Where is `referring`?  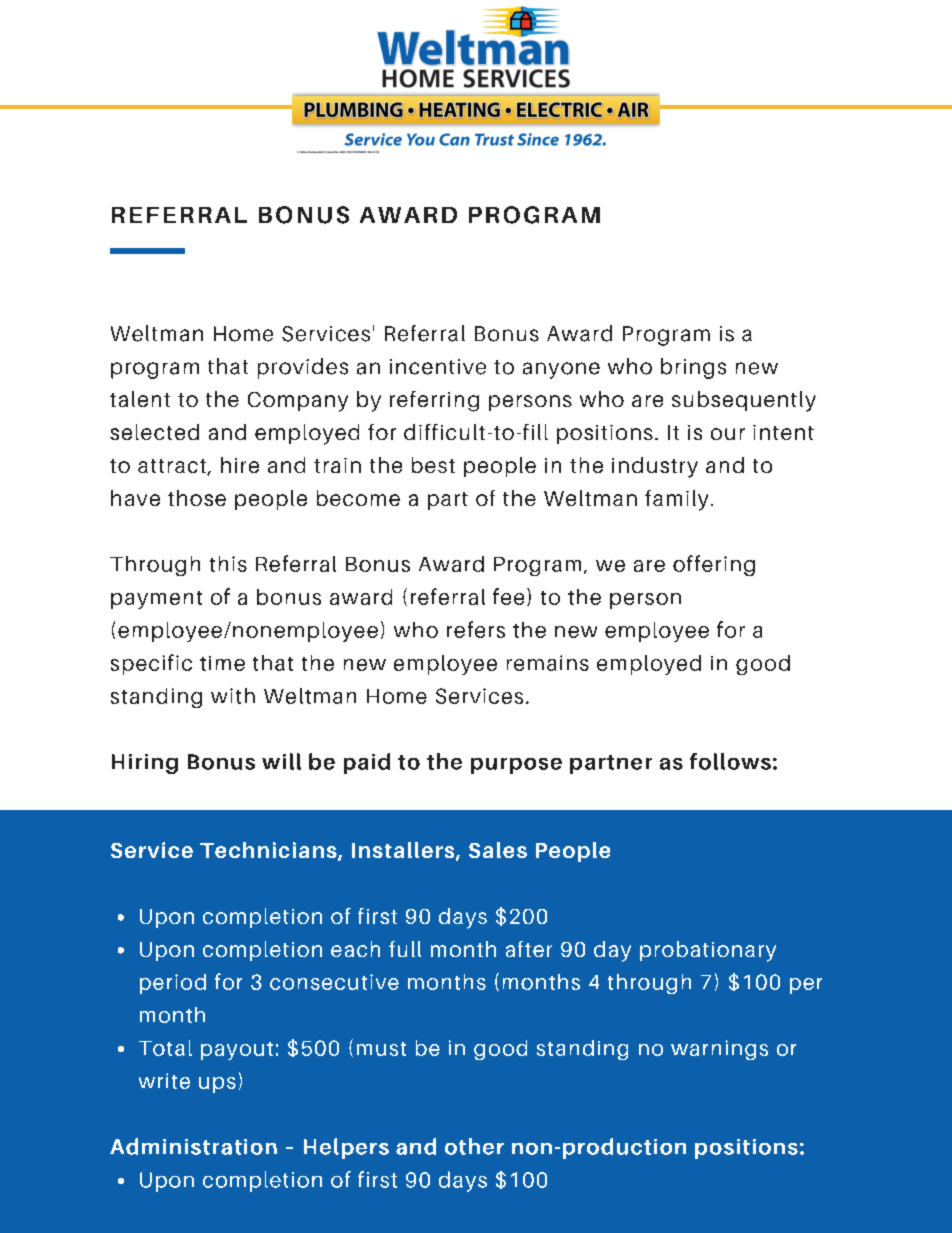 referring is located at coordinates (434, 401).
